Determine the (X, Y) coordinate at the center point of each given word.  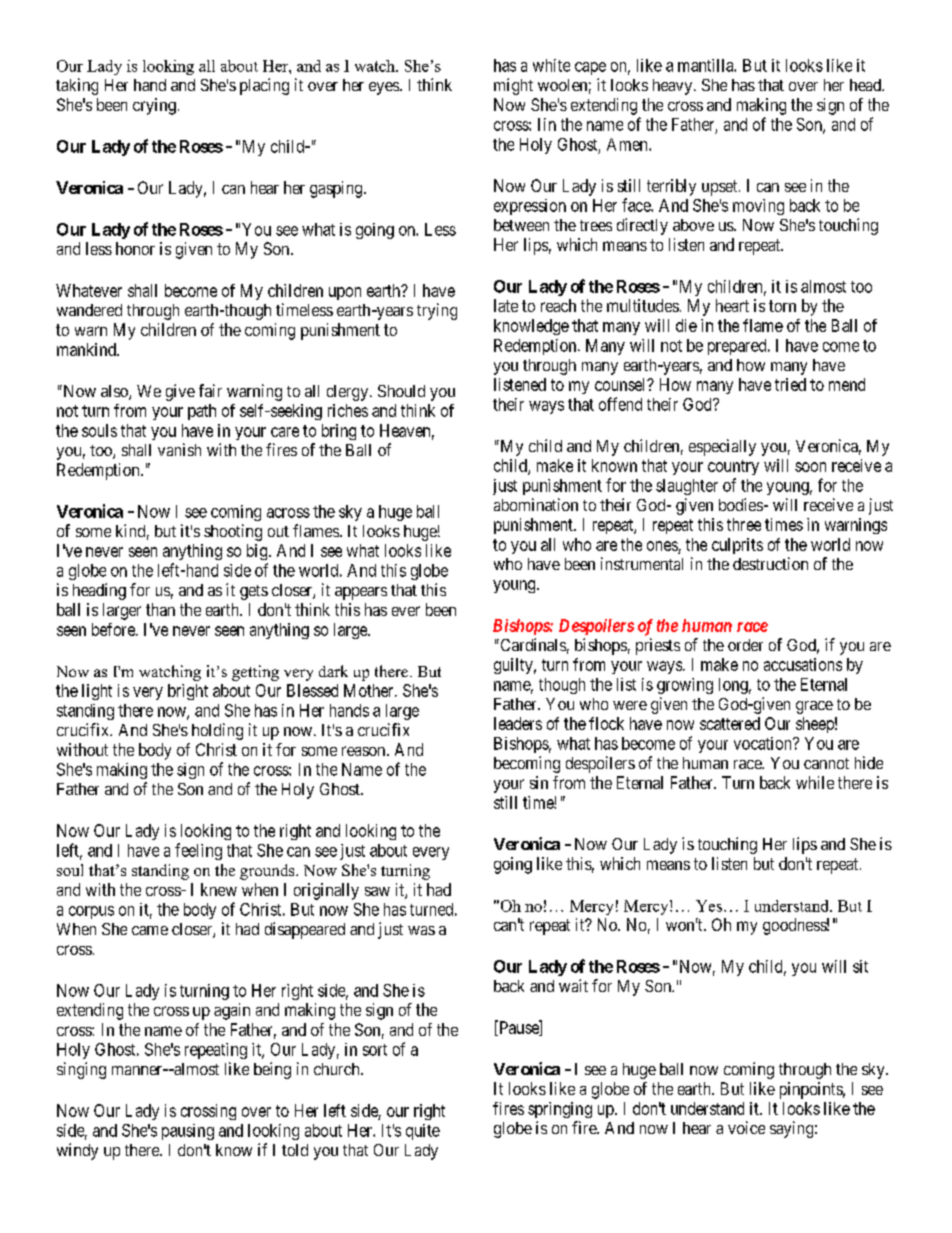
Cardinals (532, 644)
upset (721, 188)
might (513, 86)
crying (154, 106)
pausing (188, 1132)
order (745, 645)
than (160, 609)
